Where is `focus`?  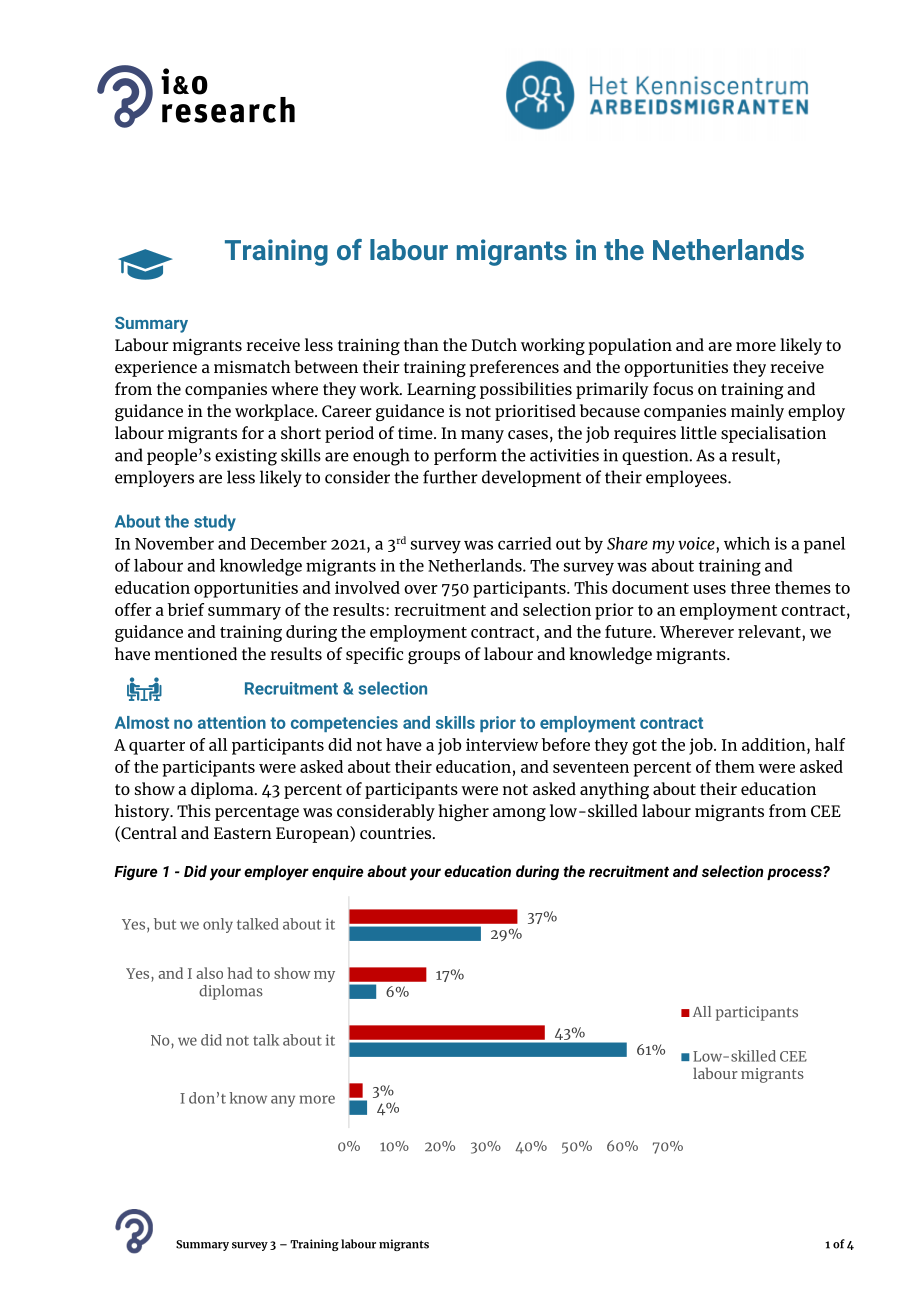 focus is located at coordinates (673, 388).
